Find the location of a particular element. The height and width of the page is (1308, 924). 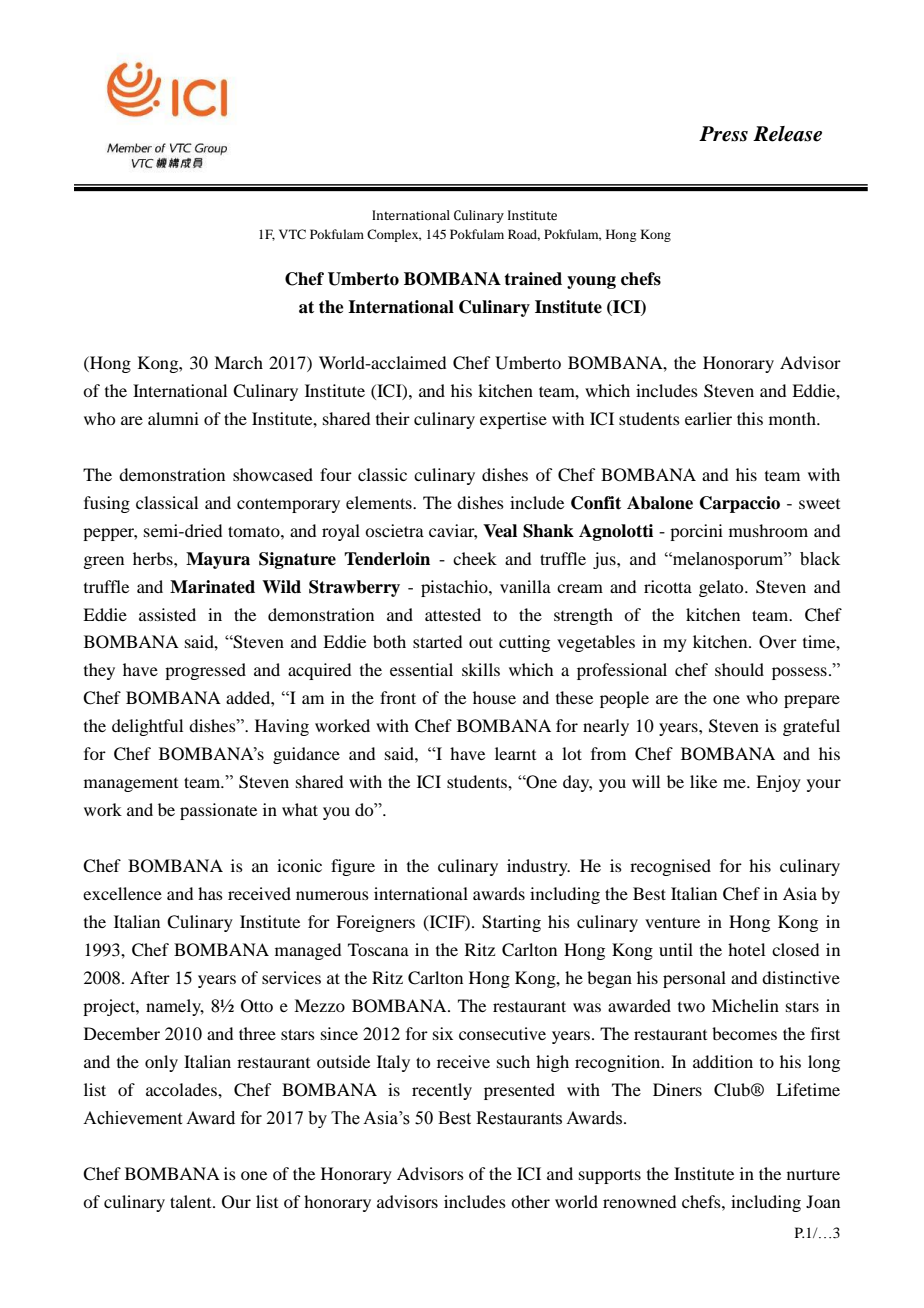

VTC is located at coordinates (292, 234).
